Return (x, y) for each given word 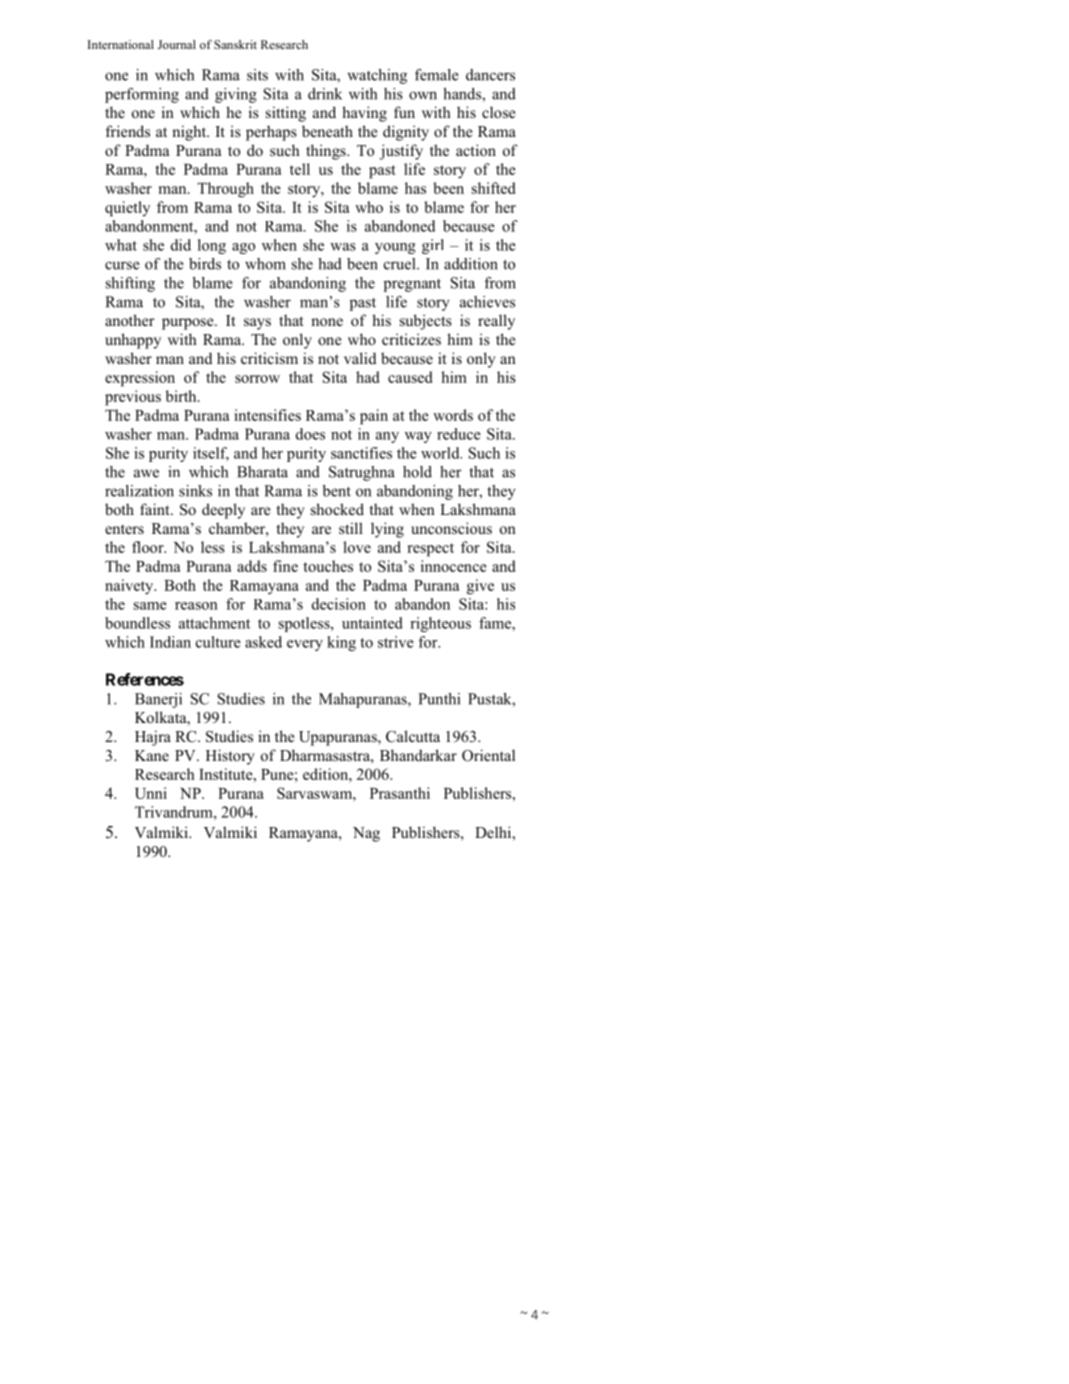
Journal (177, 44)
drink (325, 94)
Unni (151, 793)
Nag (366, 834)
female (436, 75)
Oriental (488, 755)
